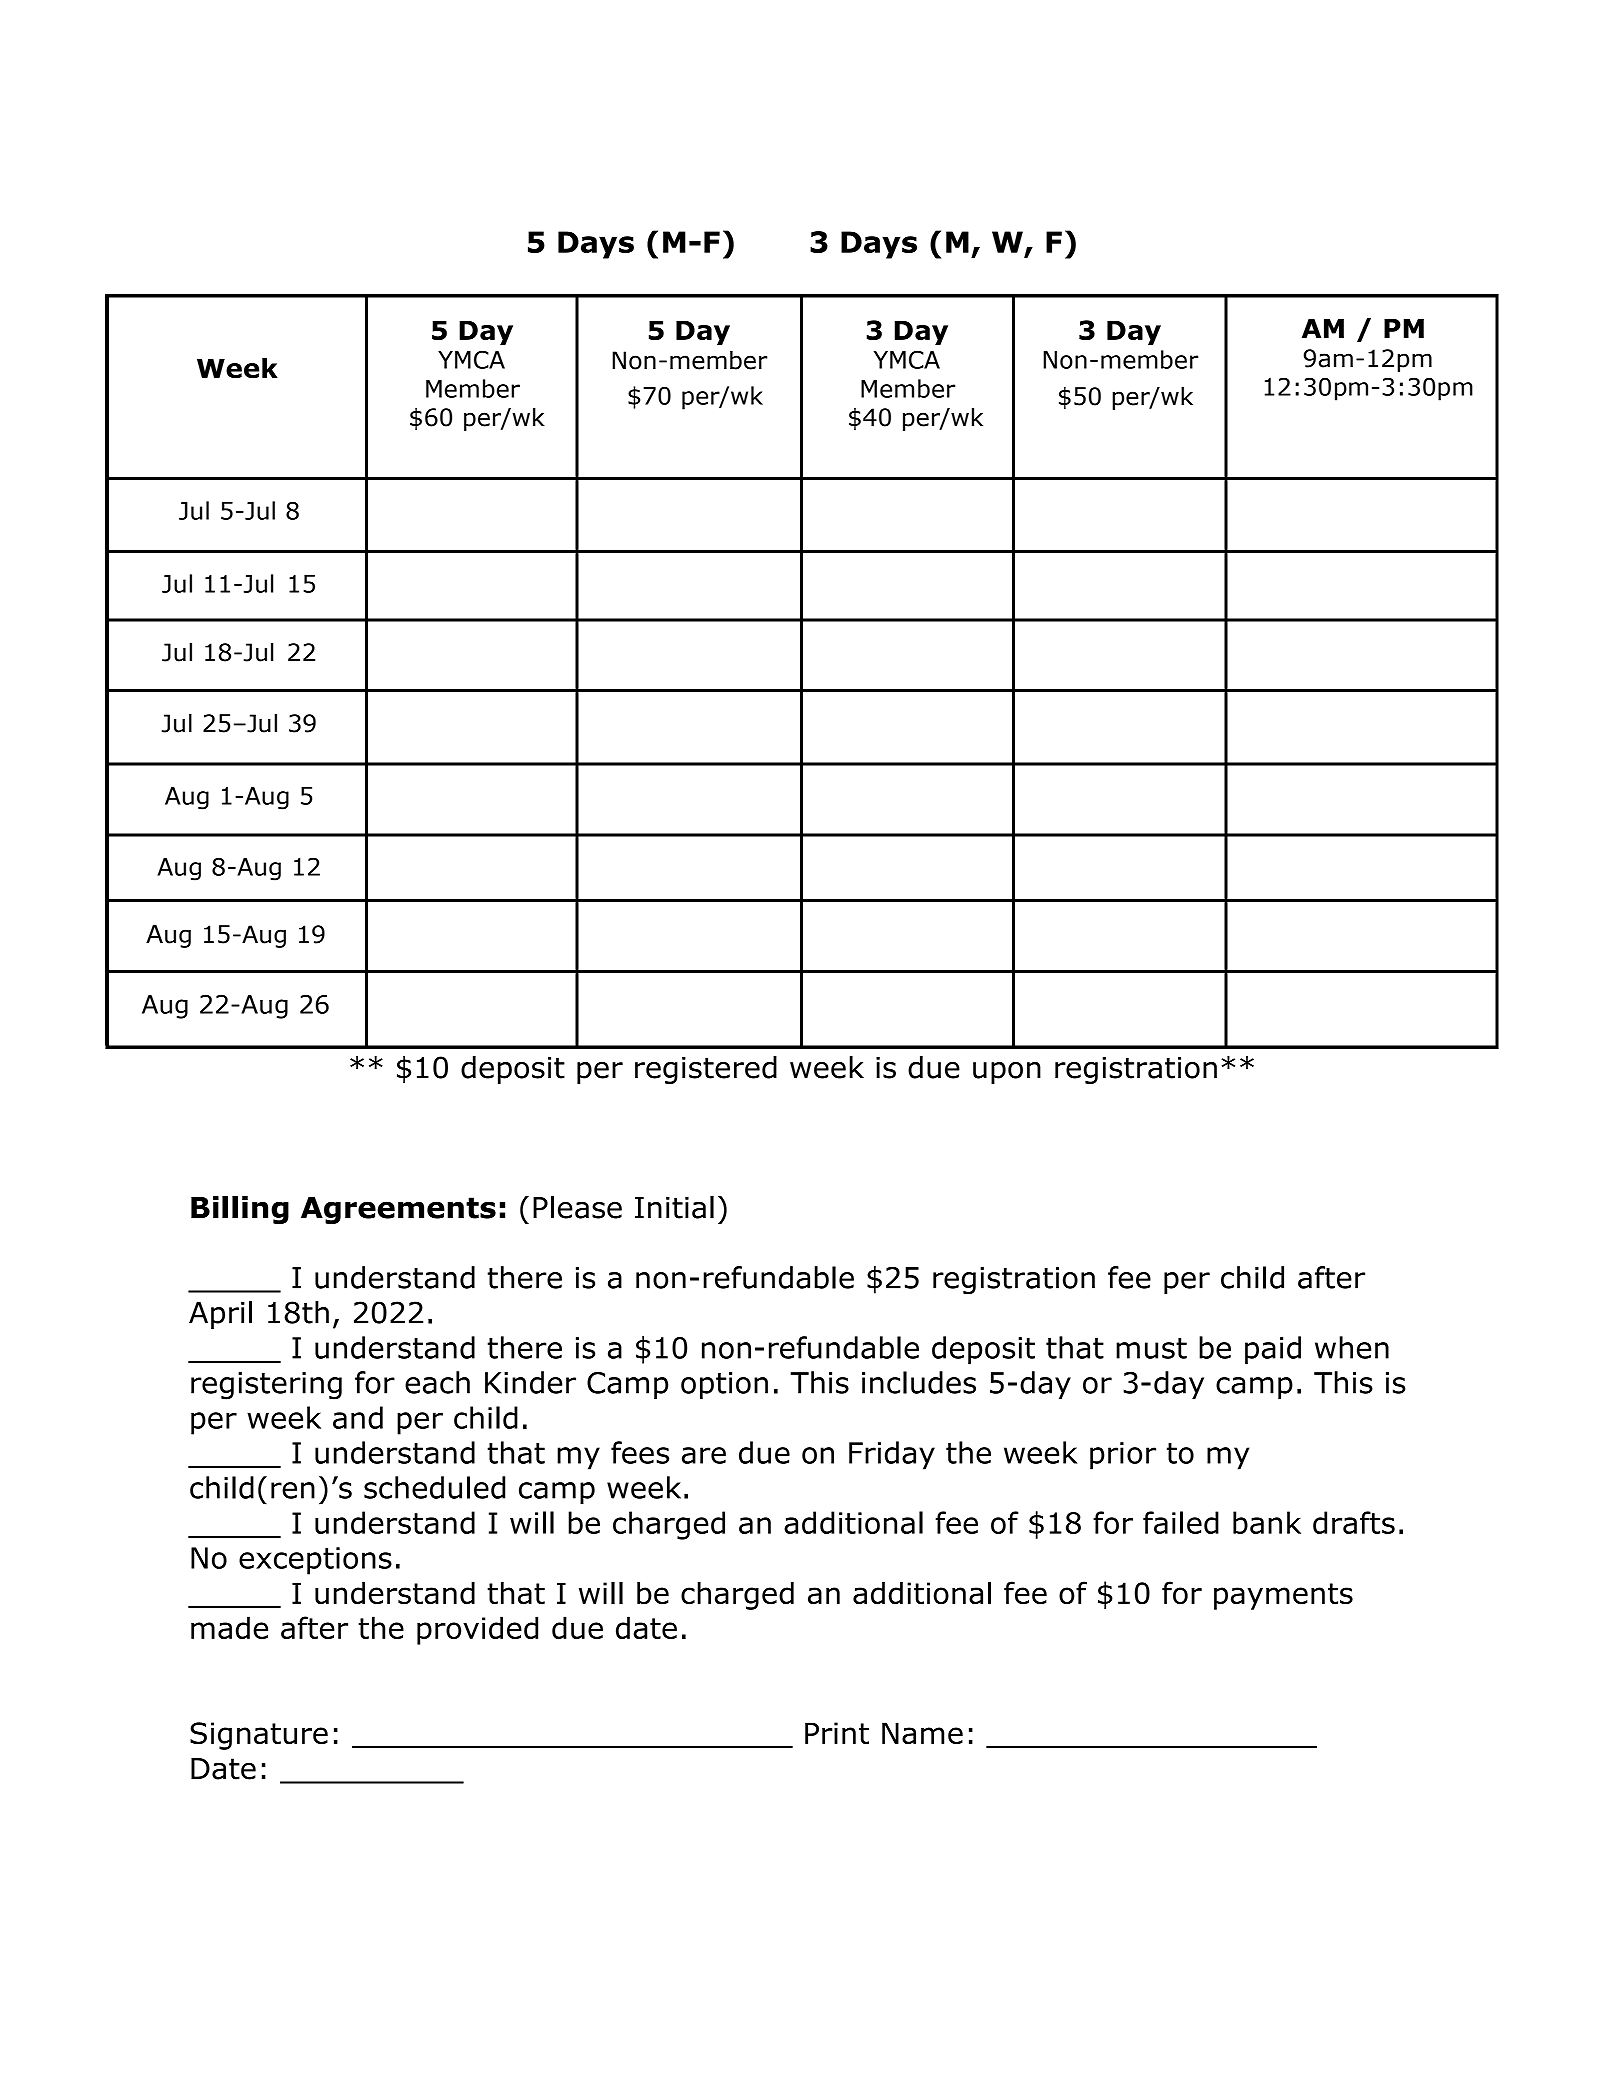 This document has height=2076, width=1604. Describe the element at coordinates (1151, 1348) in the document. I see `must` at that location.
